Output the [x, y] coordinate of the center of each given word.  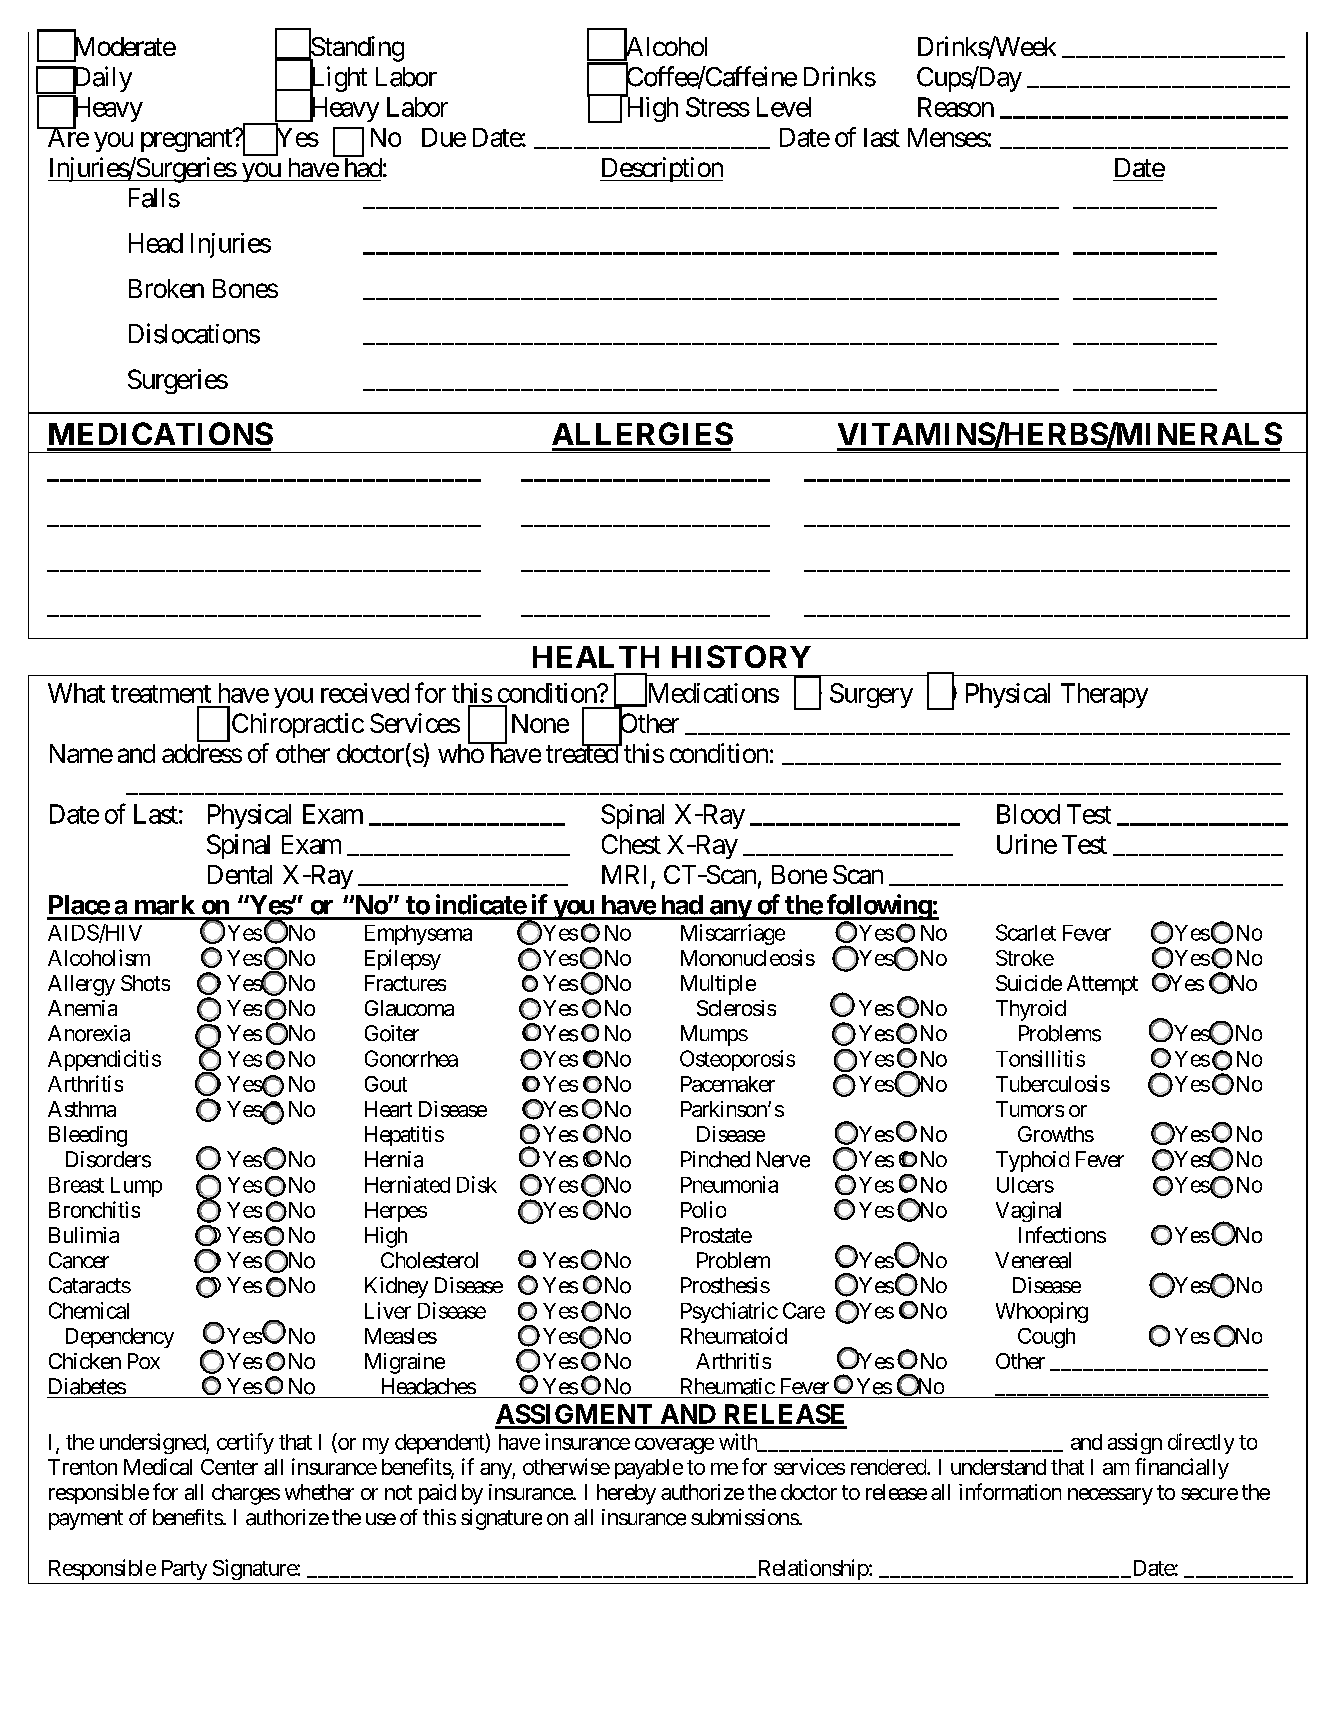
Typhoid [1032, 1161]
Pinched [715, 1159]
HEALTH [596, 657]
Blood [1028, 814]
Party [184, 1570]
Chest [631, 844]
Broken [166, 288]
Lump [136, 1187]
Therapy [1104, 695]
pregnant [187, 140]
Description [661, 169]
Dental [240, 874]
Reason [956, 107]
